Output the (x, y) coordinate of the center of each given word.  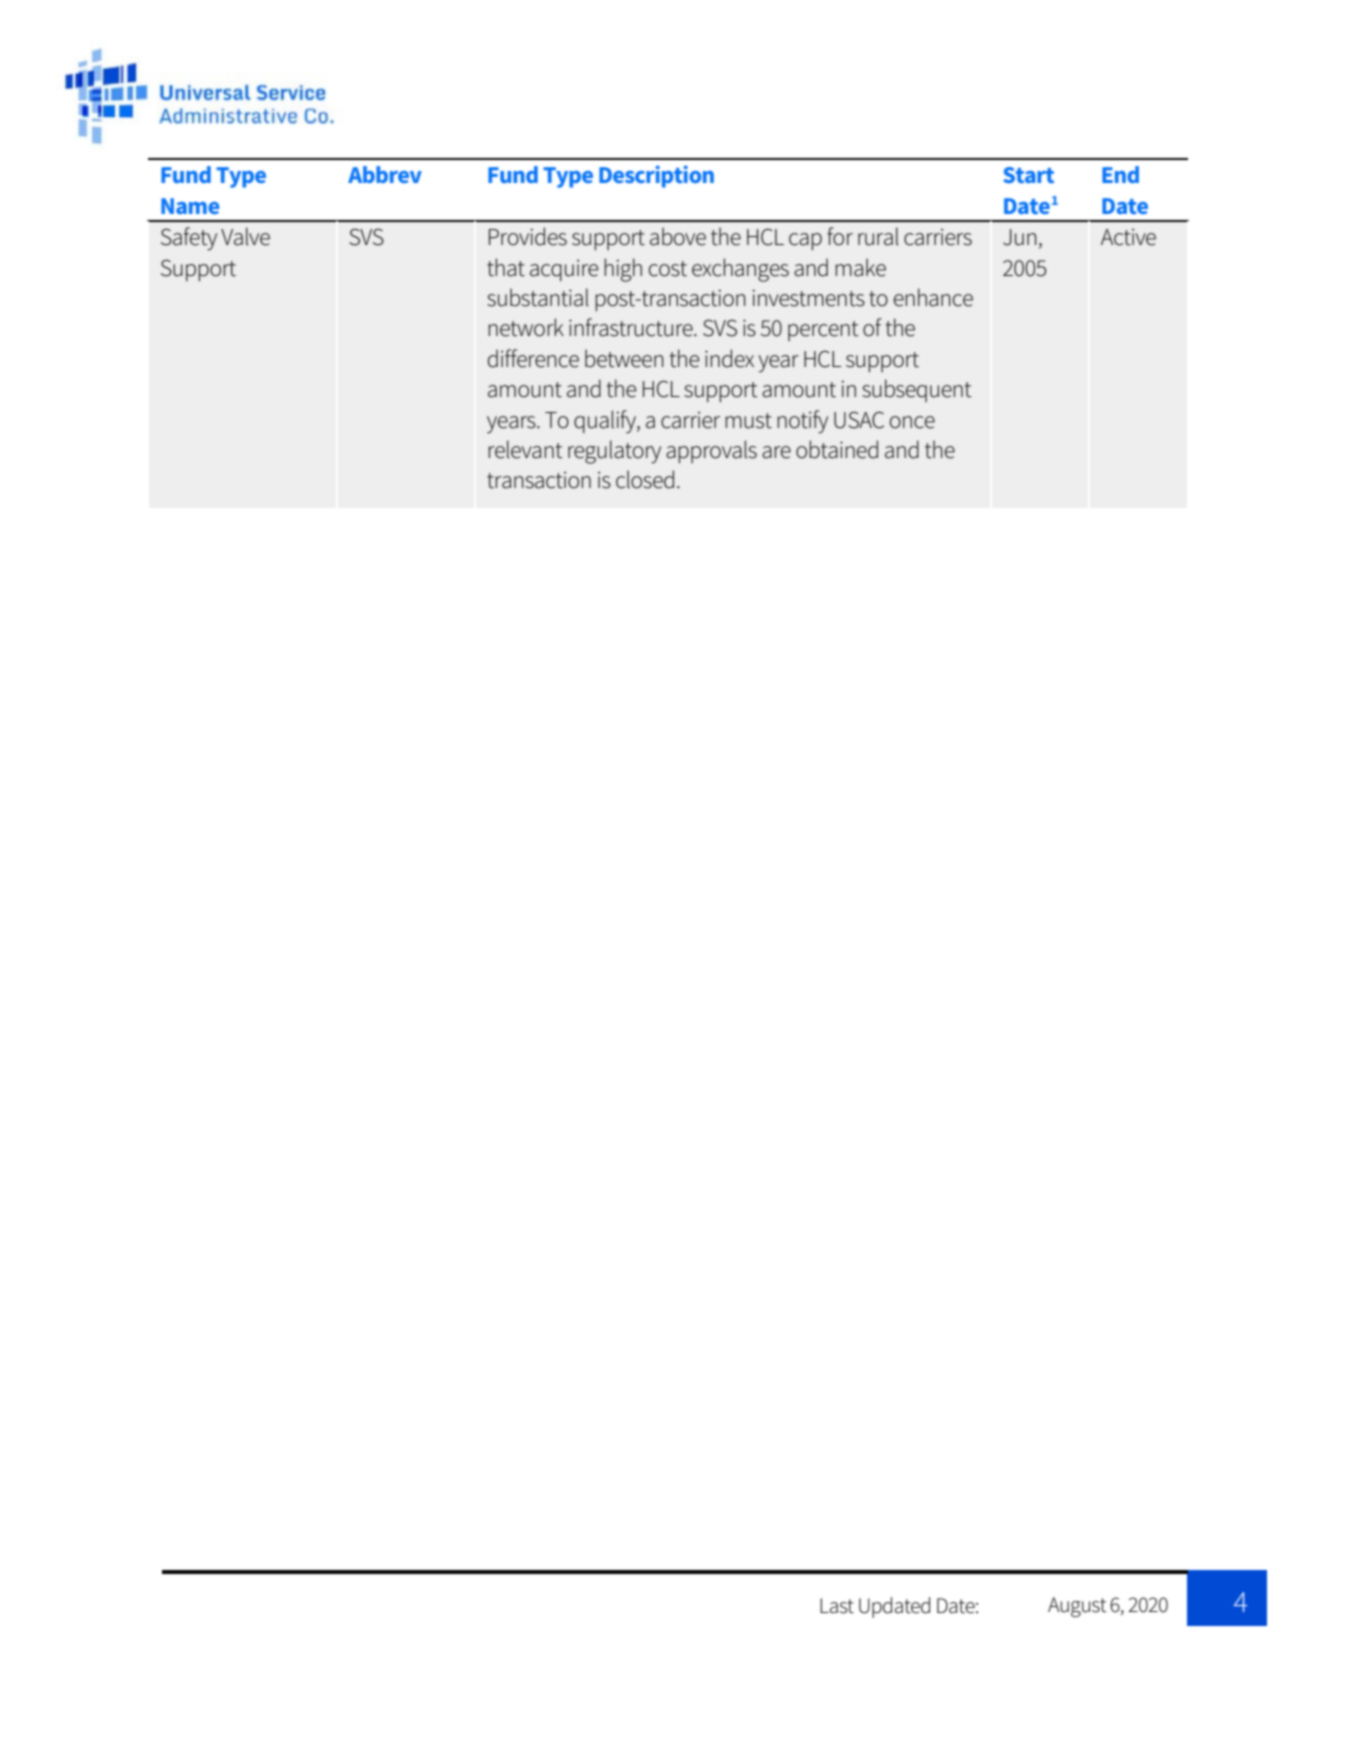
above (678, 236)
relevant (525, 449)
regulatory (614, 452)
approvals (711, 452)
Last (837, 1606)
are (776, 452)
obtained (837, 449)
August (1077, 1607)
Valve (245, 236)
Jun (1020, 237)
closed (645, 479)
